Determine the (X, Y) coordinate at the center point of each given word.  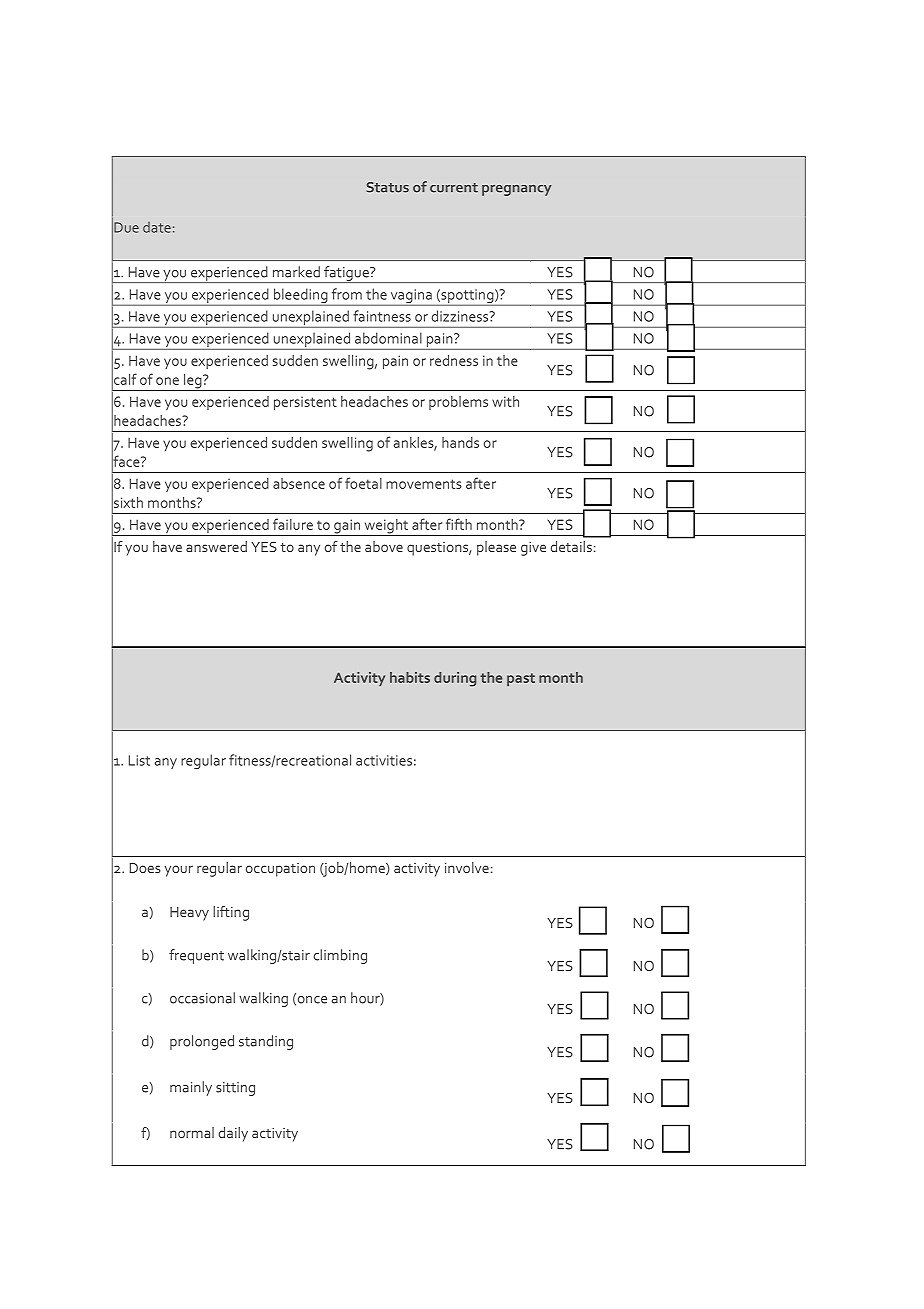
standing (266, 1042)
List (139, 760)
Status (387, 187)
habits (410, 677)
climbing (340, 956)
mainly (191, 1088)
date (157, 227)
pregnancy (517, 190)
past (521, 679)
